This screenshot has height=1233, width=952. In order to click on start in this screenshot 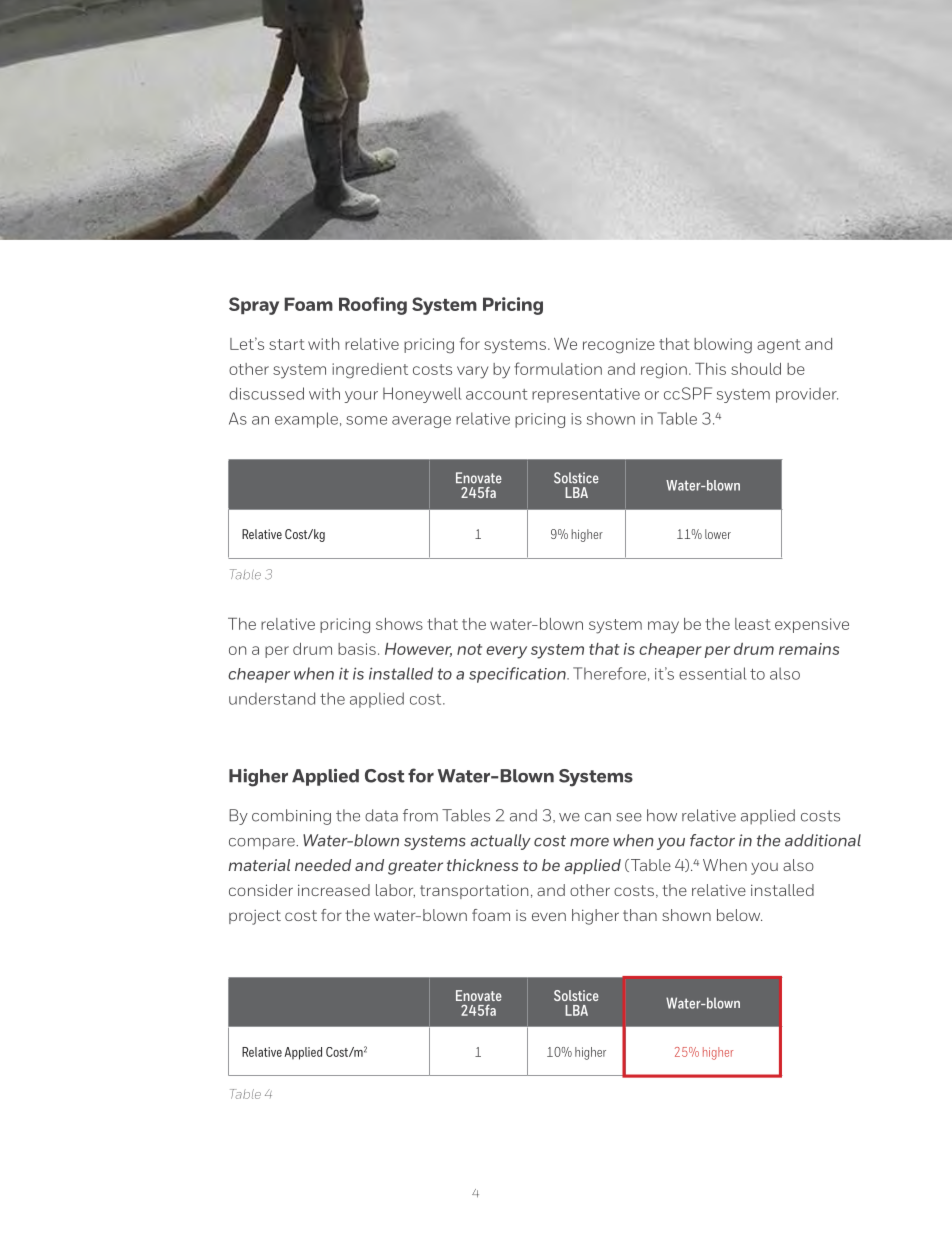, I will do `click(287, 344)`.
